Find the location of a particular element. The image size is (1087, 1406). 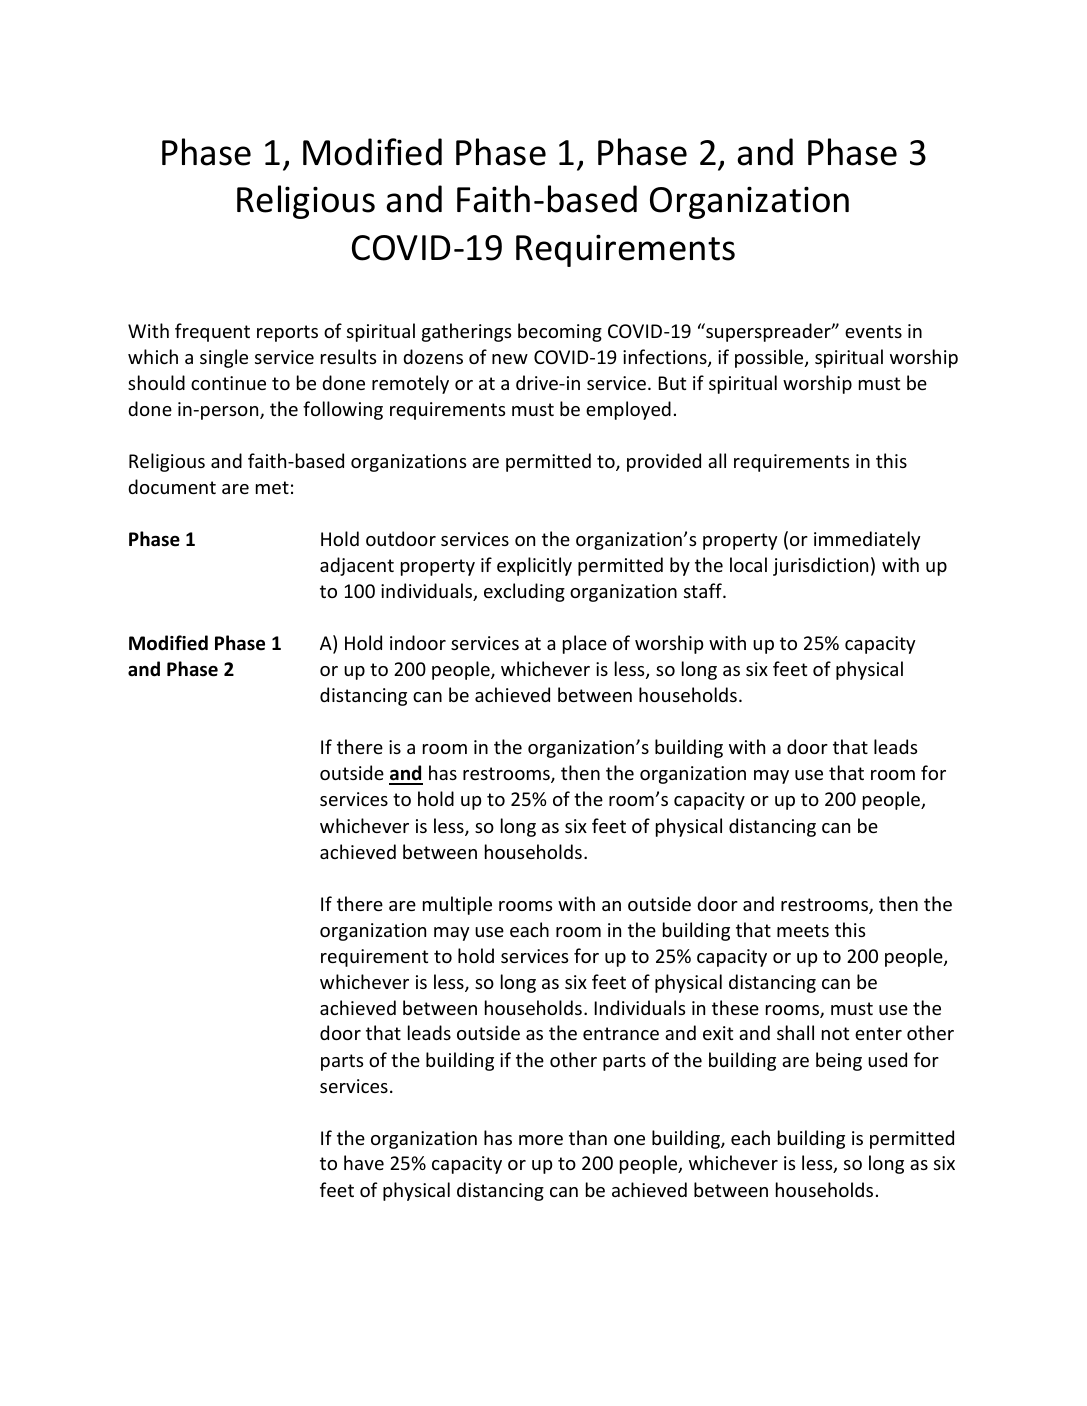

possible is located at coordinates (770, 358).
